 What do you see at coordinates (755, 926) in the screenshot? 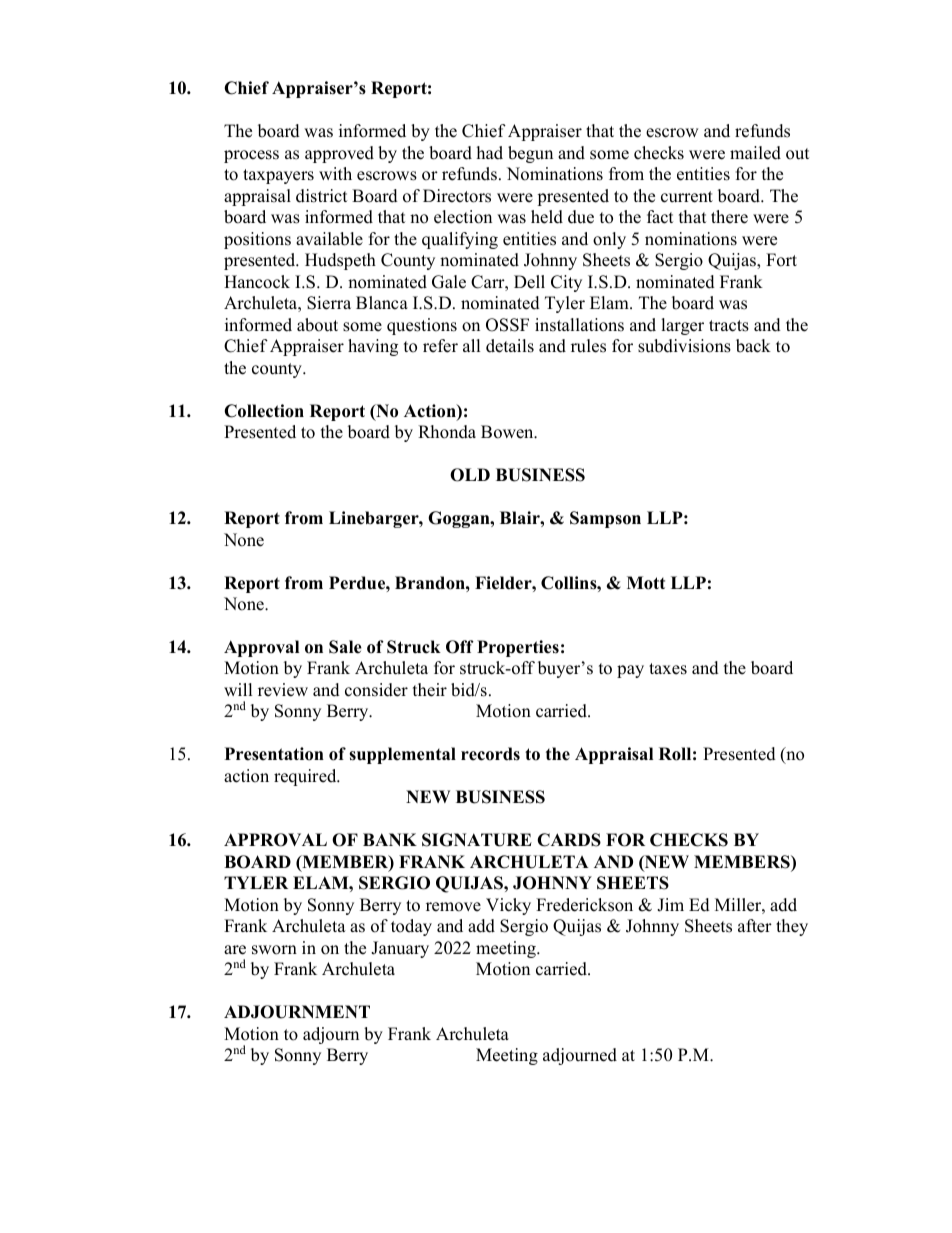
I see `after` at bounding box center [755, 926].
